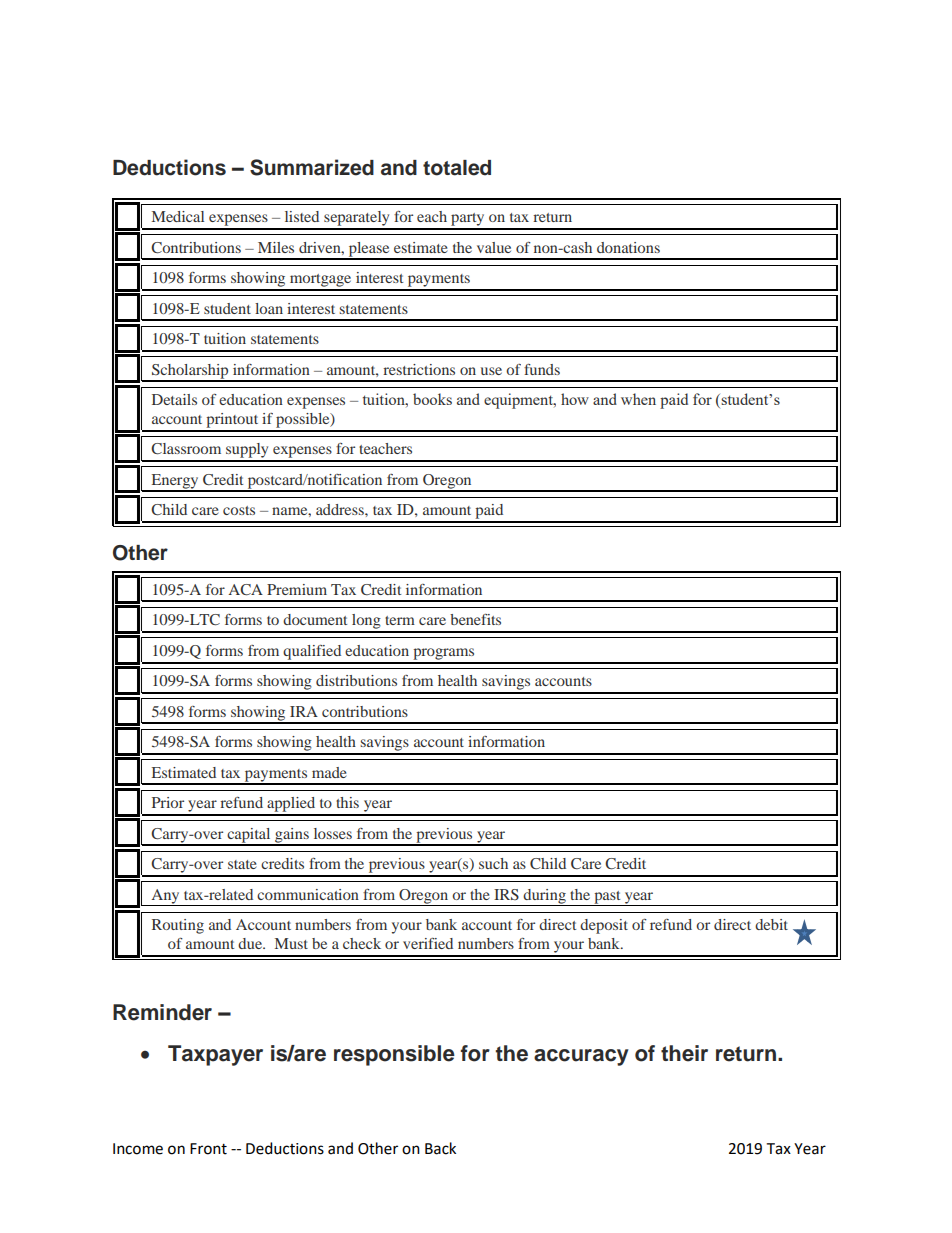 The height and width of the screenshot is (1233, 952). I want to click on capital, so click(249, 836).
